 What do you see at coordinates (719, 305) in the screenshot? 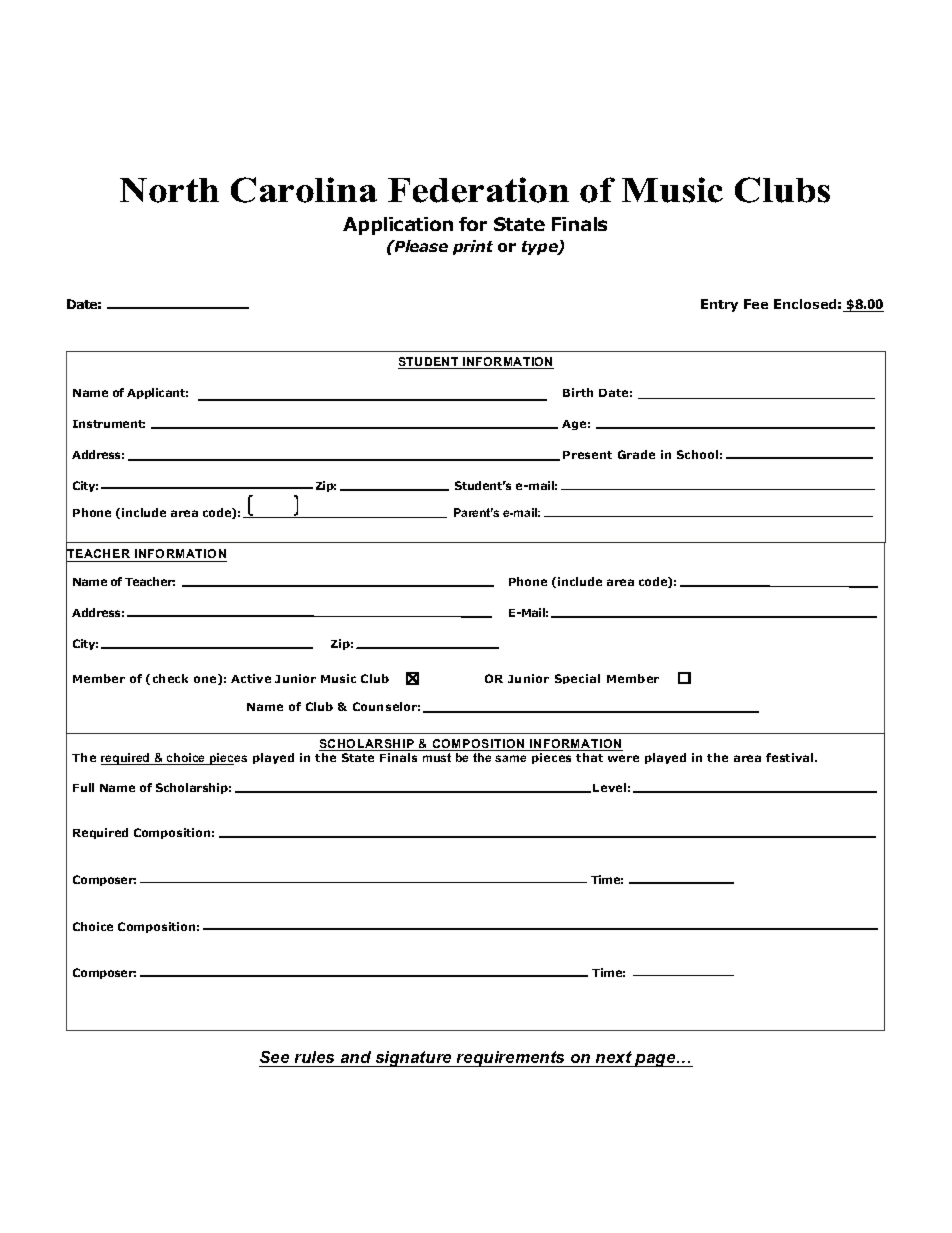
I see `Entry` at bounding box center [719, 305].
